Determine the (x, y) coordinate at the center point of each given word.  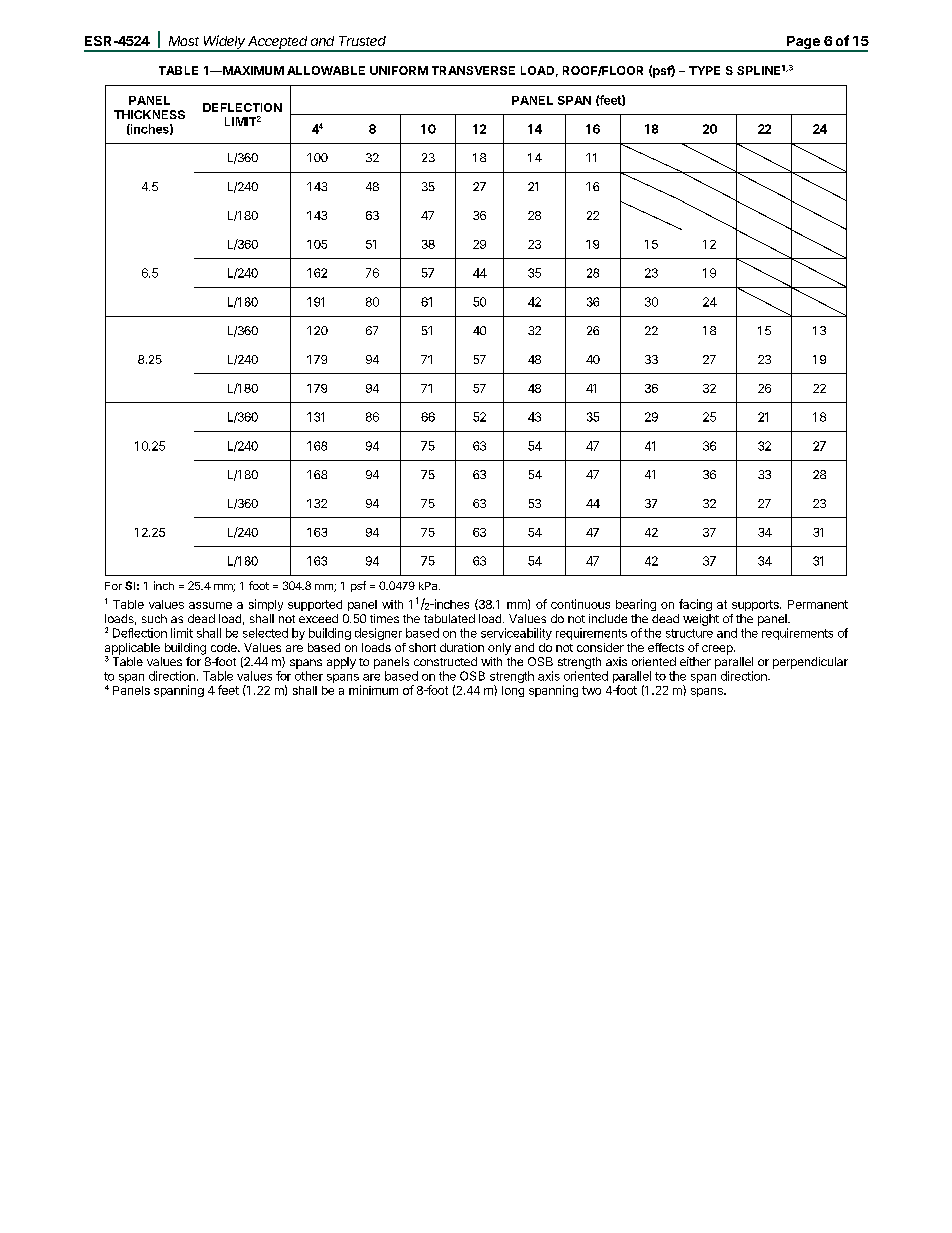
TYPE (704, 70)
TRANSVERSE (473, 70)
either (695, 661)
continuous (580, 604)
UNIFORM (399, 70)
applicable (132, 650)
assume (210, 605)
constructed (445, 661)
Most (184, 41)
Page (803, 44)
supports (756, 605)
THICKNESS (149, 114)
